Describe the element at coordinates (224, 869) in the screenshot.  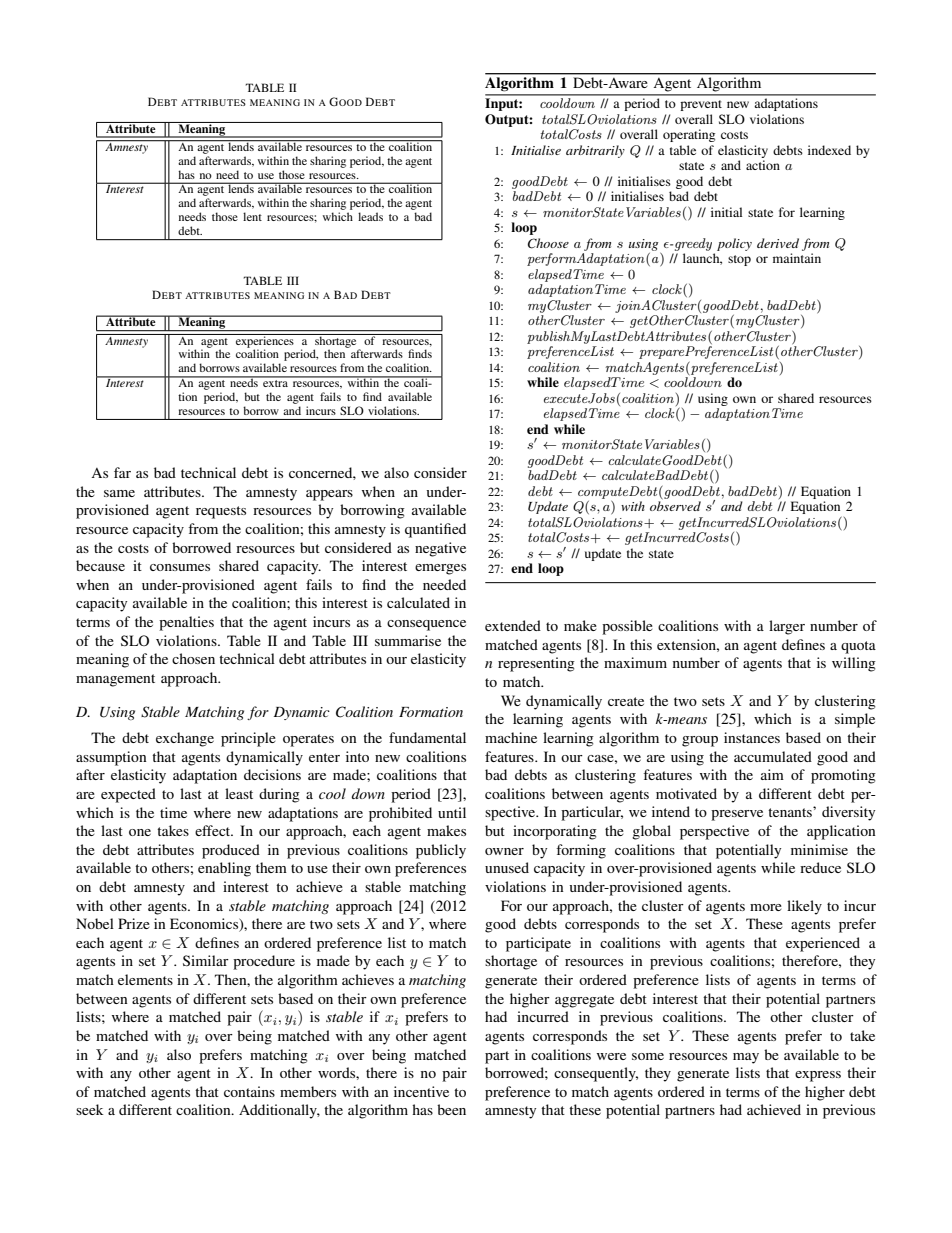
I see `enabling` at that location.
